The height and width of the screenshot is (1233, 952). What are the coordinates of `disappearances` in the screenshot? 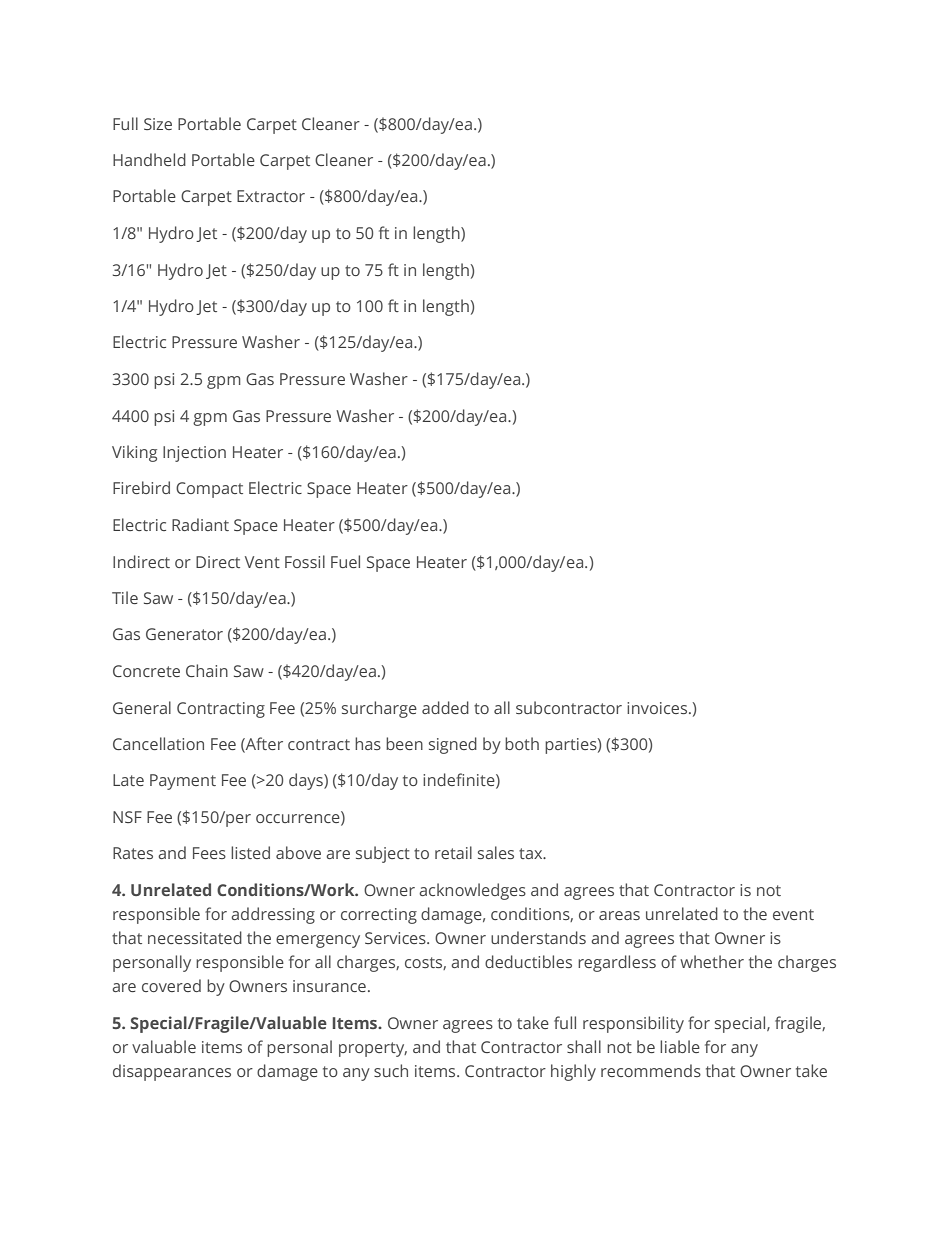 It's located at (172, 1072).
